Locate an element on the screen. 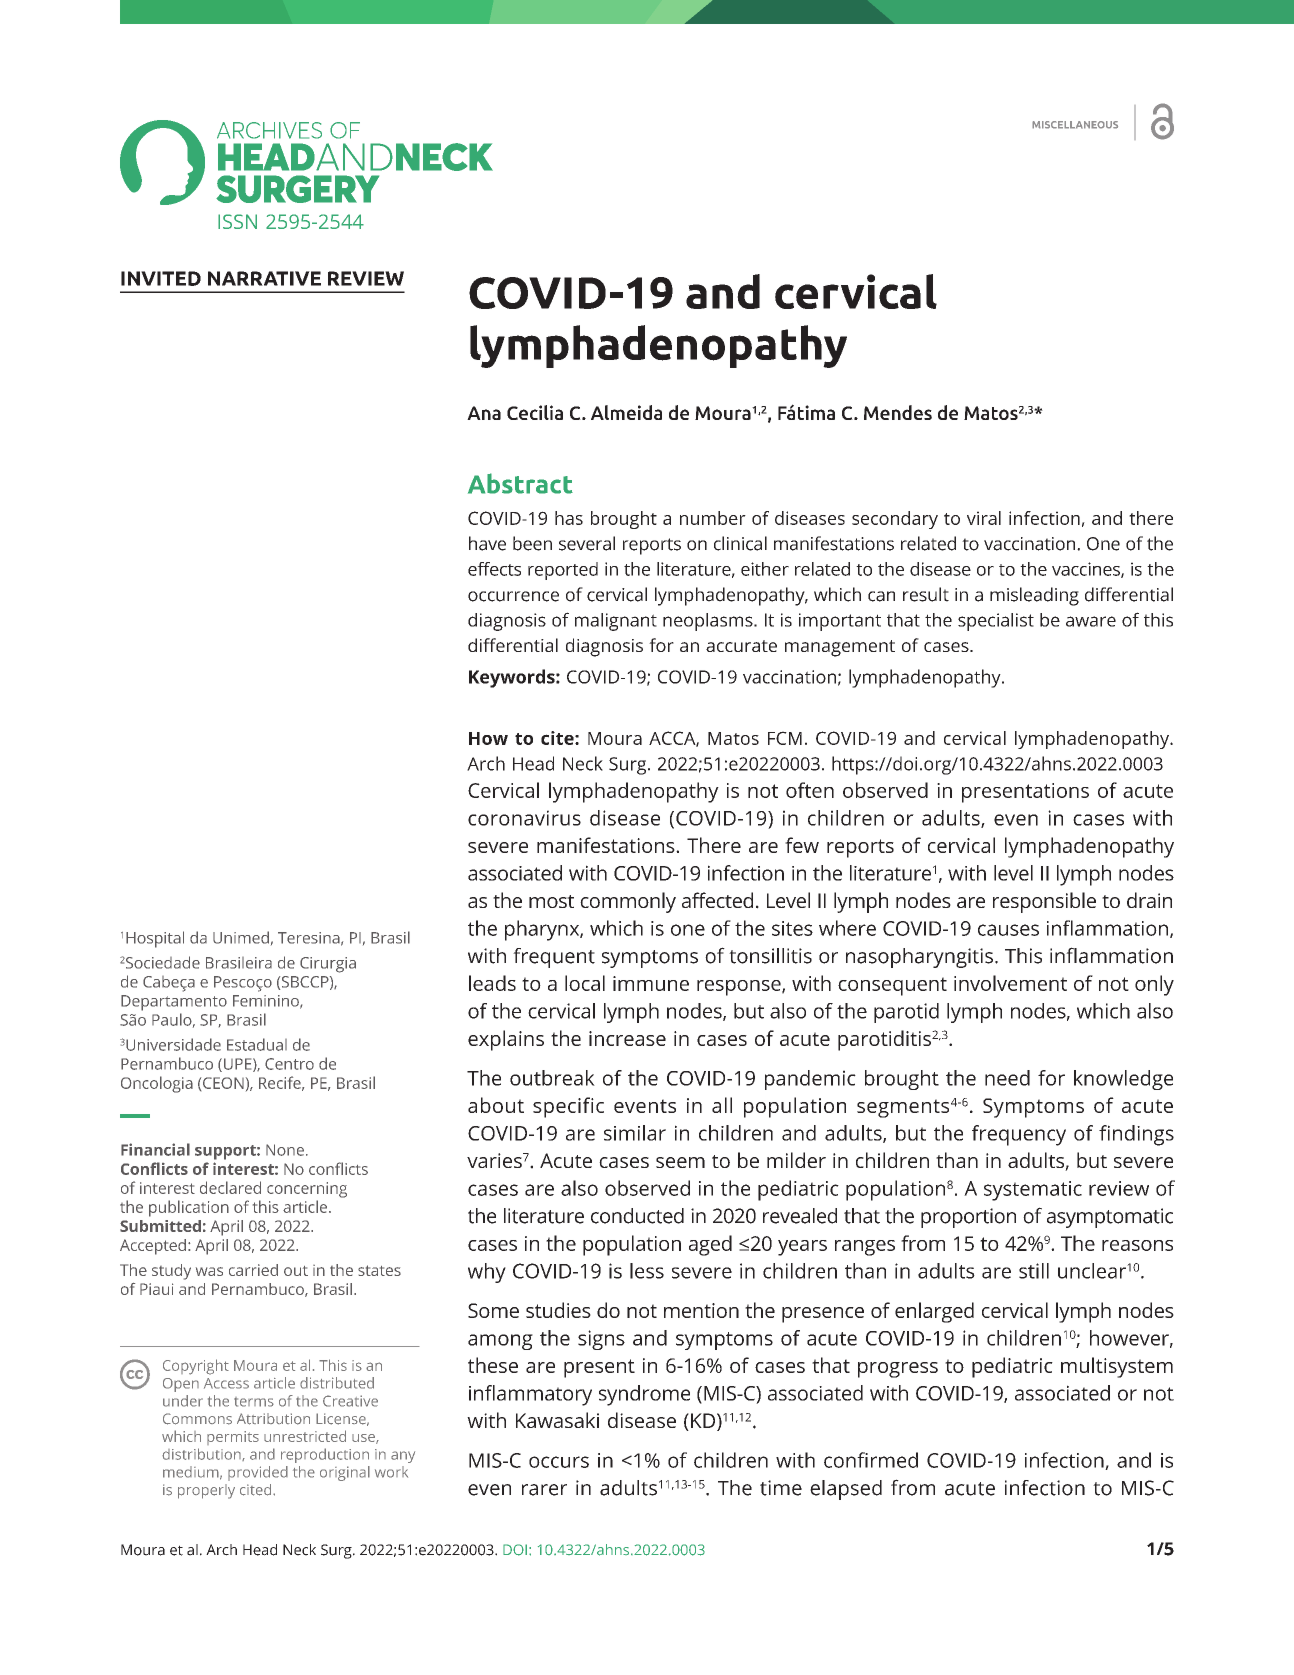 The width and height of the screenshot is (1294, 1675). Centro is located at coordinates (289, 1064).
